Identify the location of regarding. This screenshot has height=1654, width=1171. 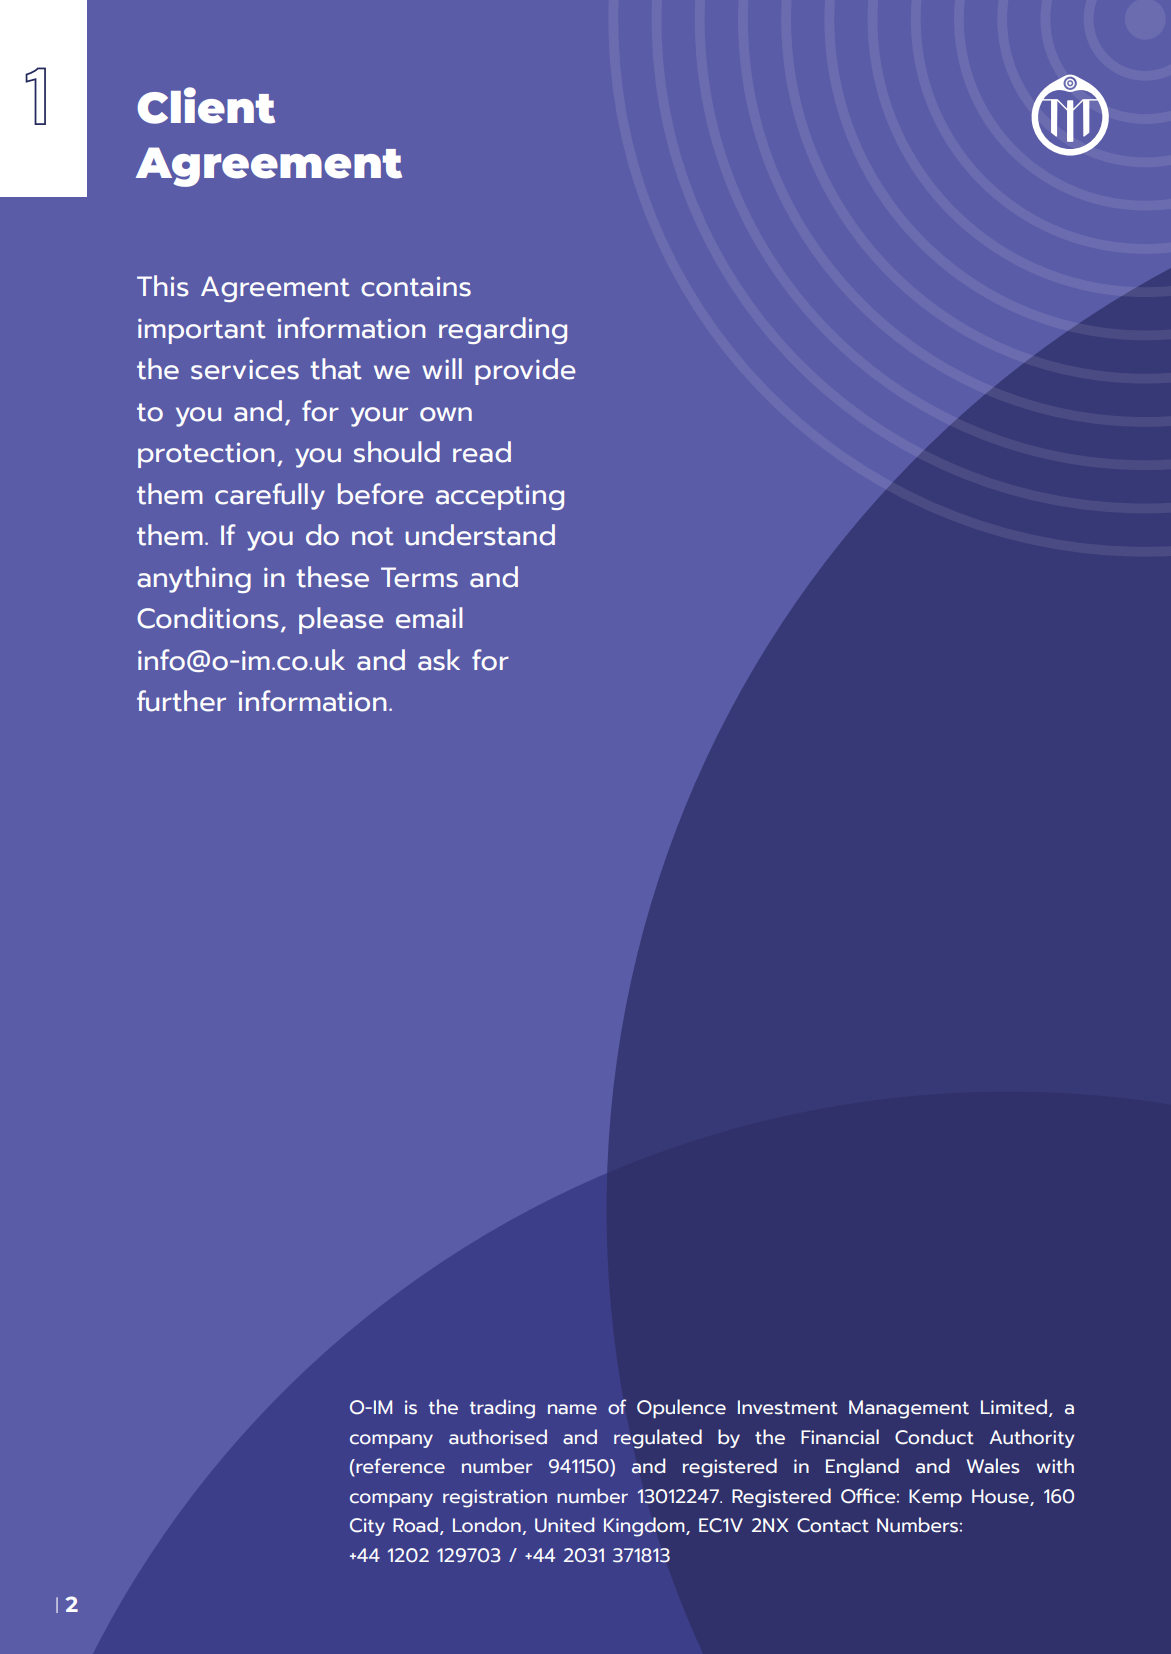
(503, 330).
